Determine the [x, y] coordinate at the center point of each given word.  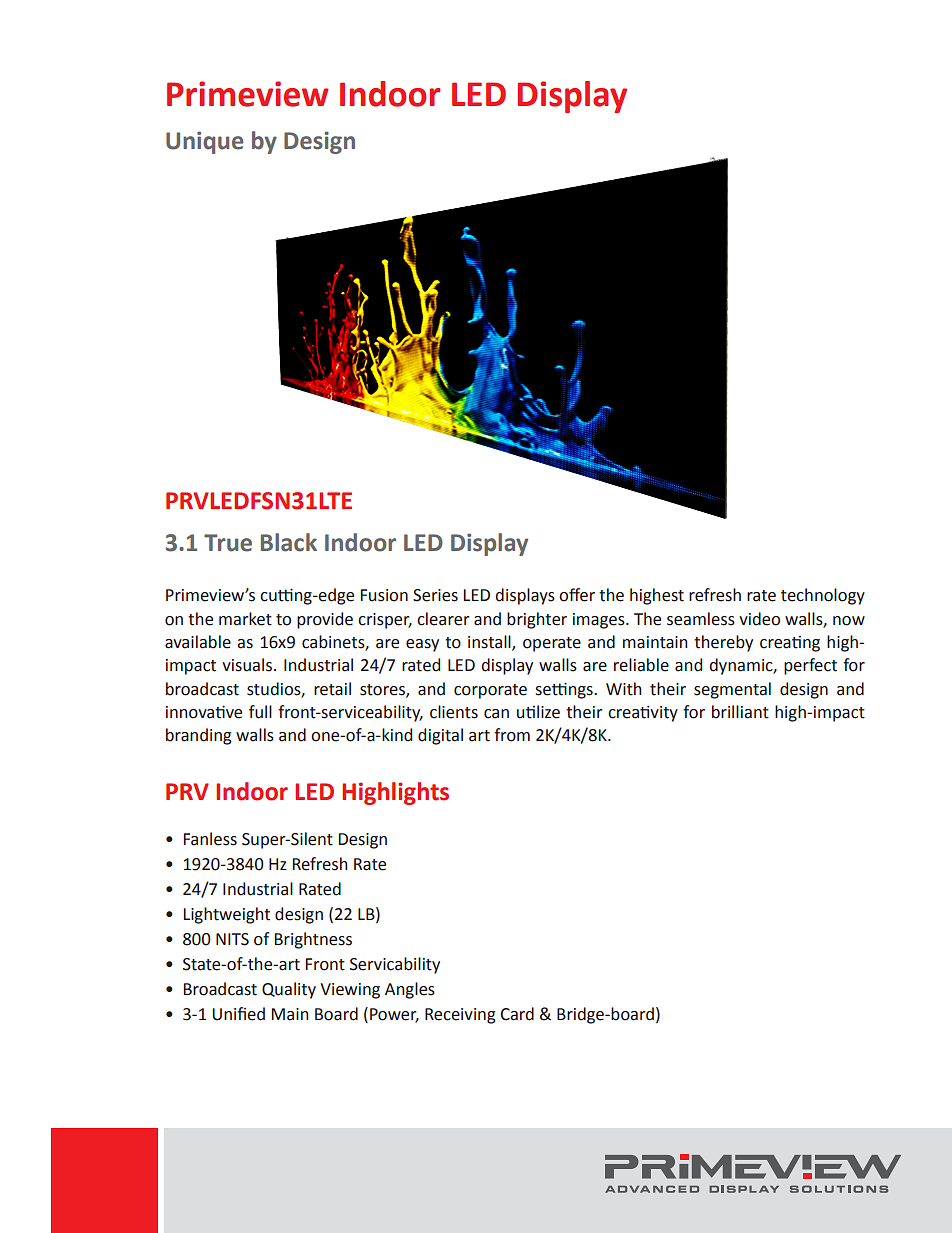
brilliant [740, 712]
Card [517, 1014]
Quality [289, 990]
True [228, 543]
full [260, 712]
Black [289, 542]
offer [577, 595]
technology [823, 596]
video [759, 619]
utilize [538, 712]
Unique [204, 142]
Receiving [460, 1016]
